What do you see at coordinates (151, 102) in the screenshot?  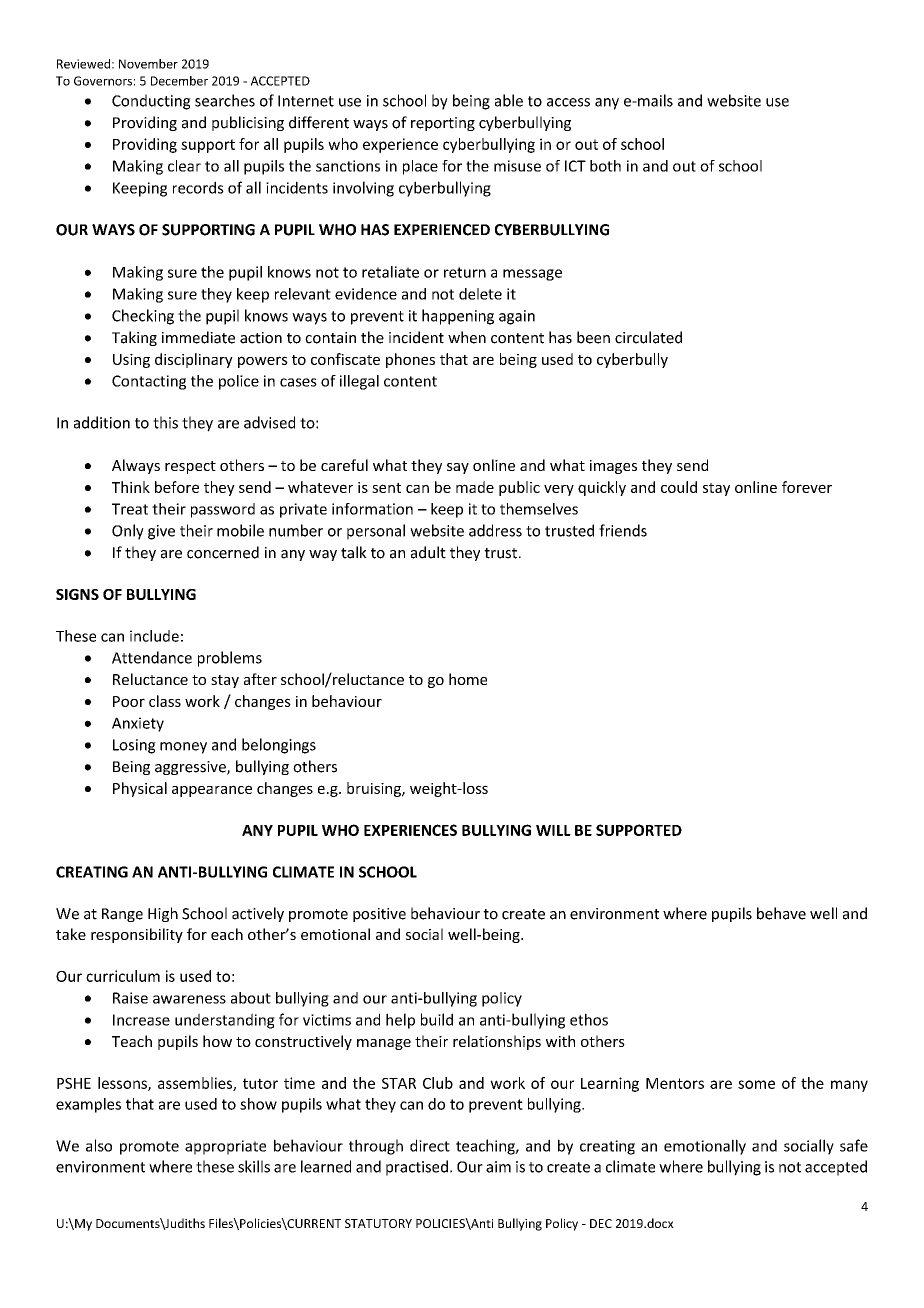 I see `Conducting` at bounding box center [151, 102].
